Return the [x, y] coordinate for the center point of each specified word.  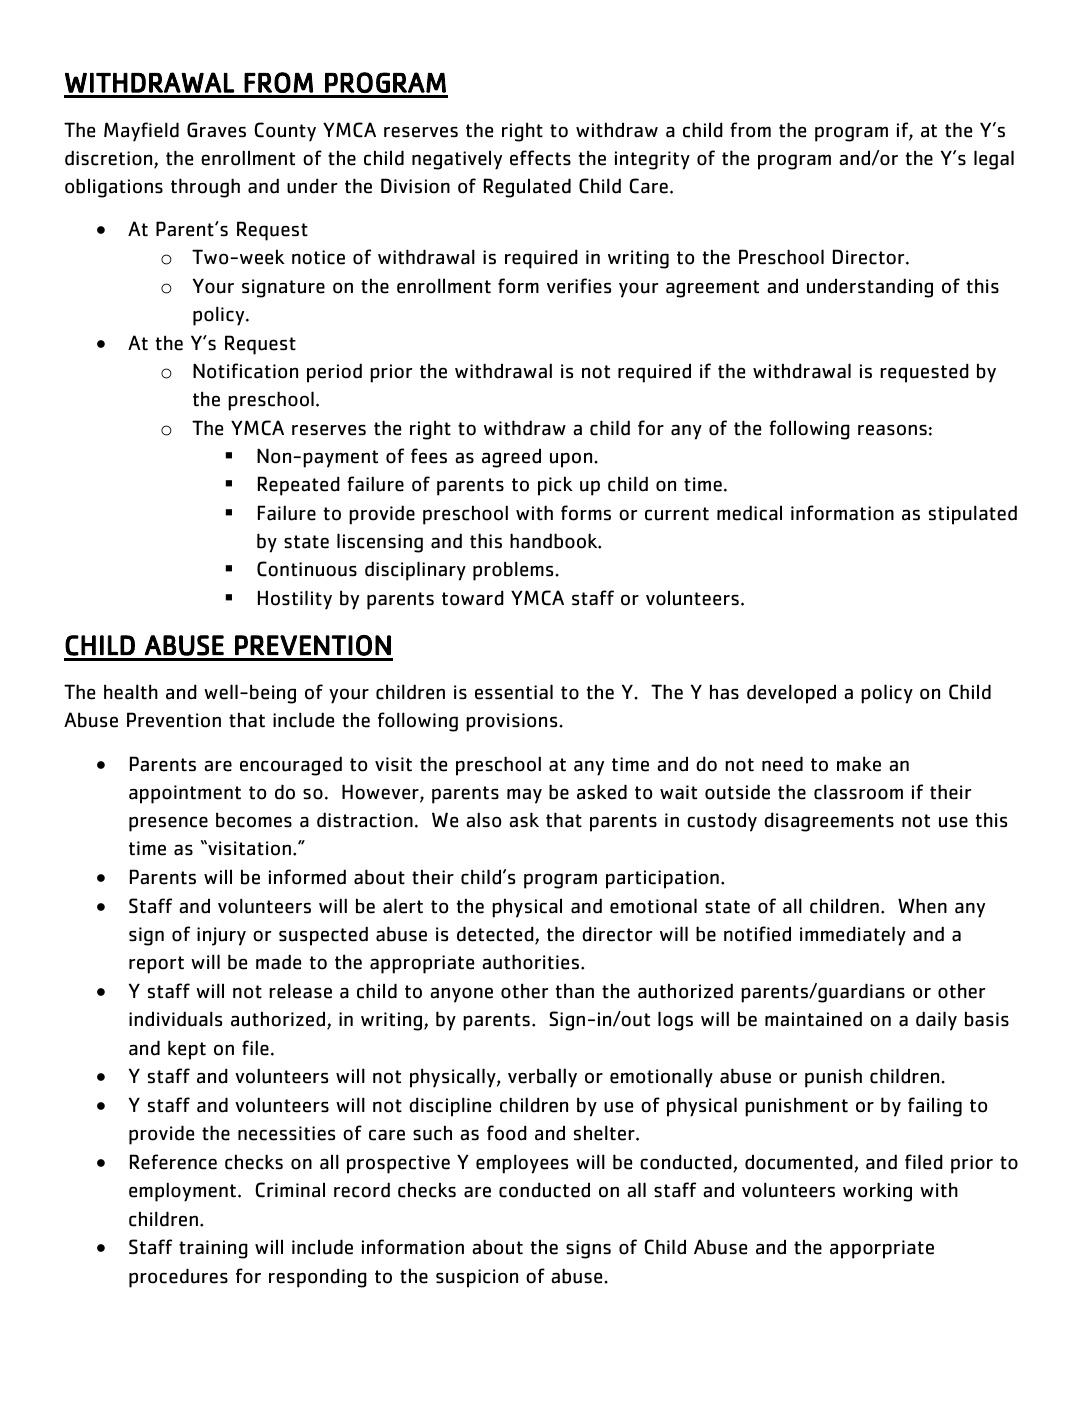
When [922, 906]
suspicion [477, 1278]
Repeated [299, 486]
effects [540, 158]
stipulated [973, 515]
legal [994, 160]
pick [555, 486]
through [205, 188]
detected [496, 935]
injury [221, 936]
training [213, 1249]
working [877, 1192]
